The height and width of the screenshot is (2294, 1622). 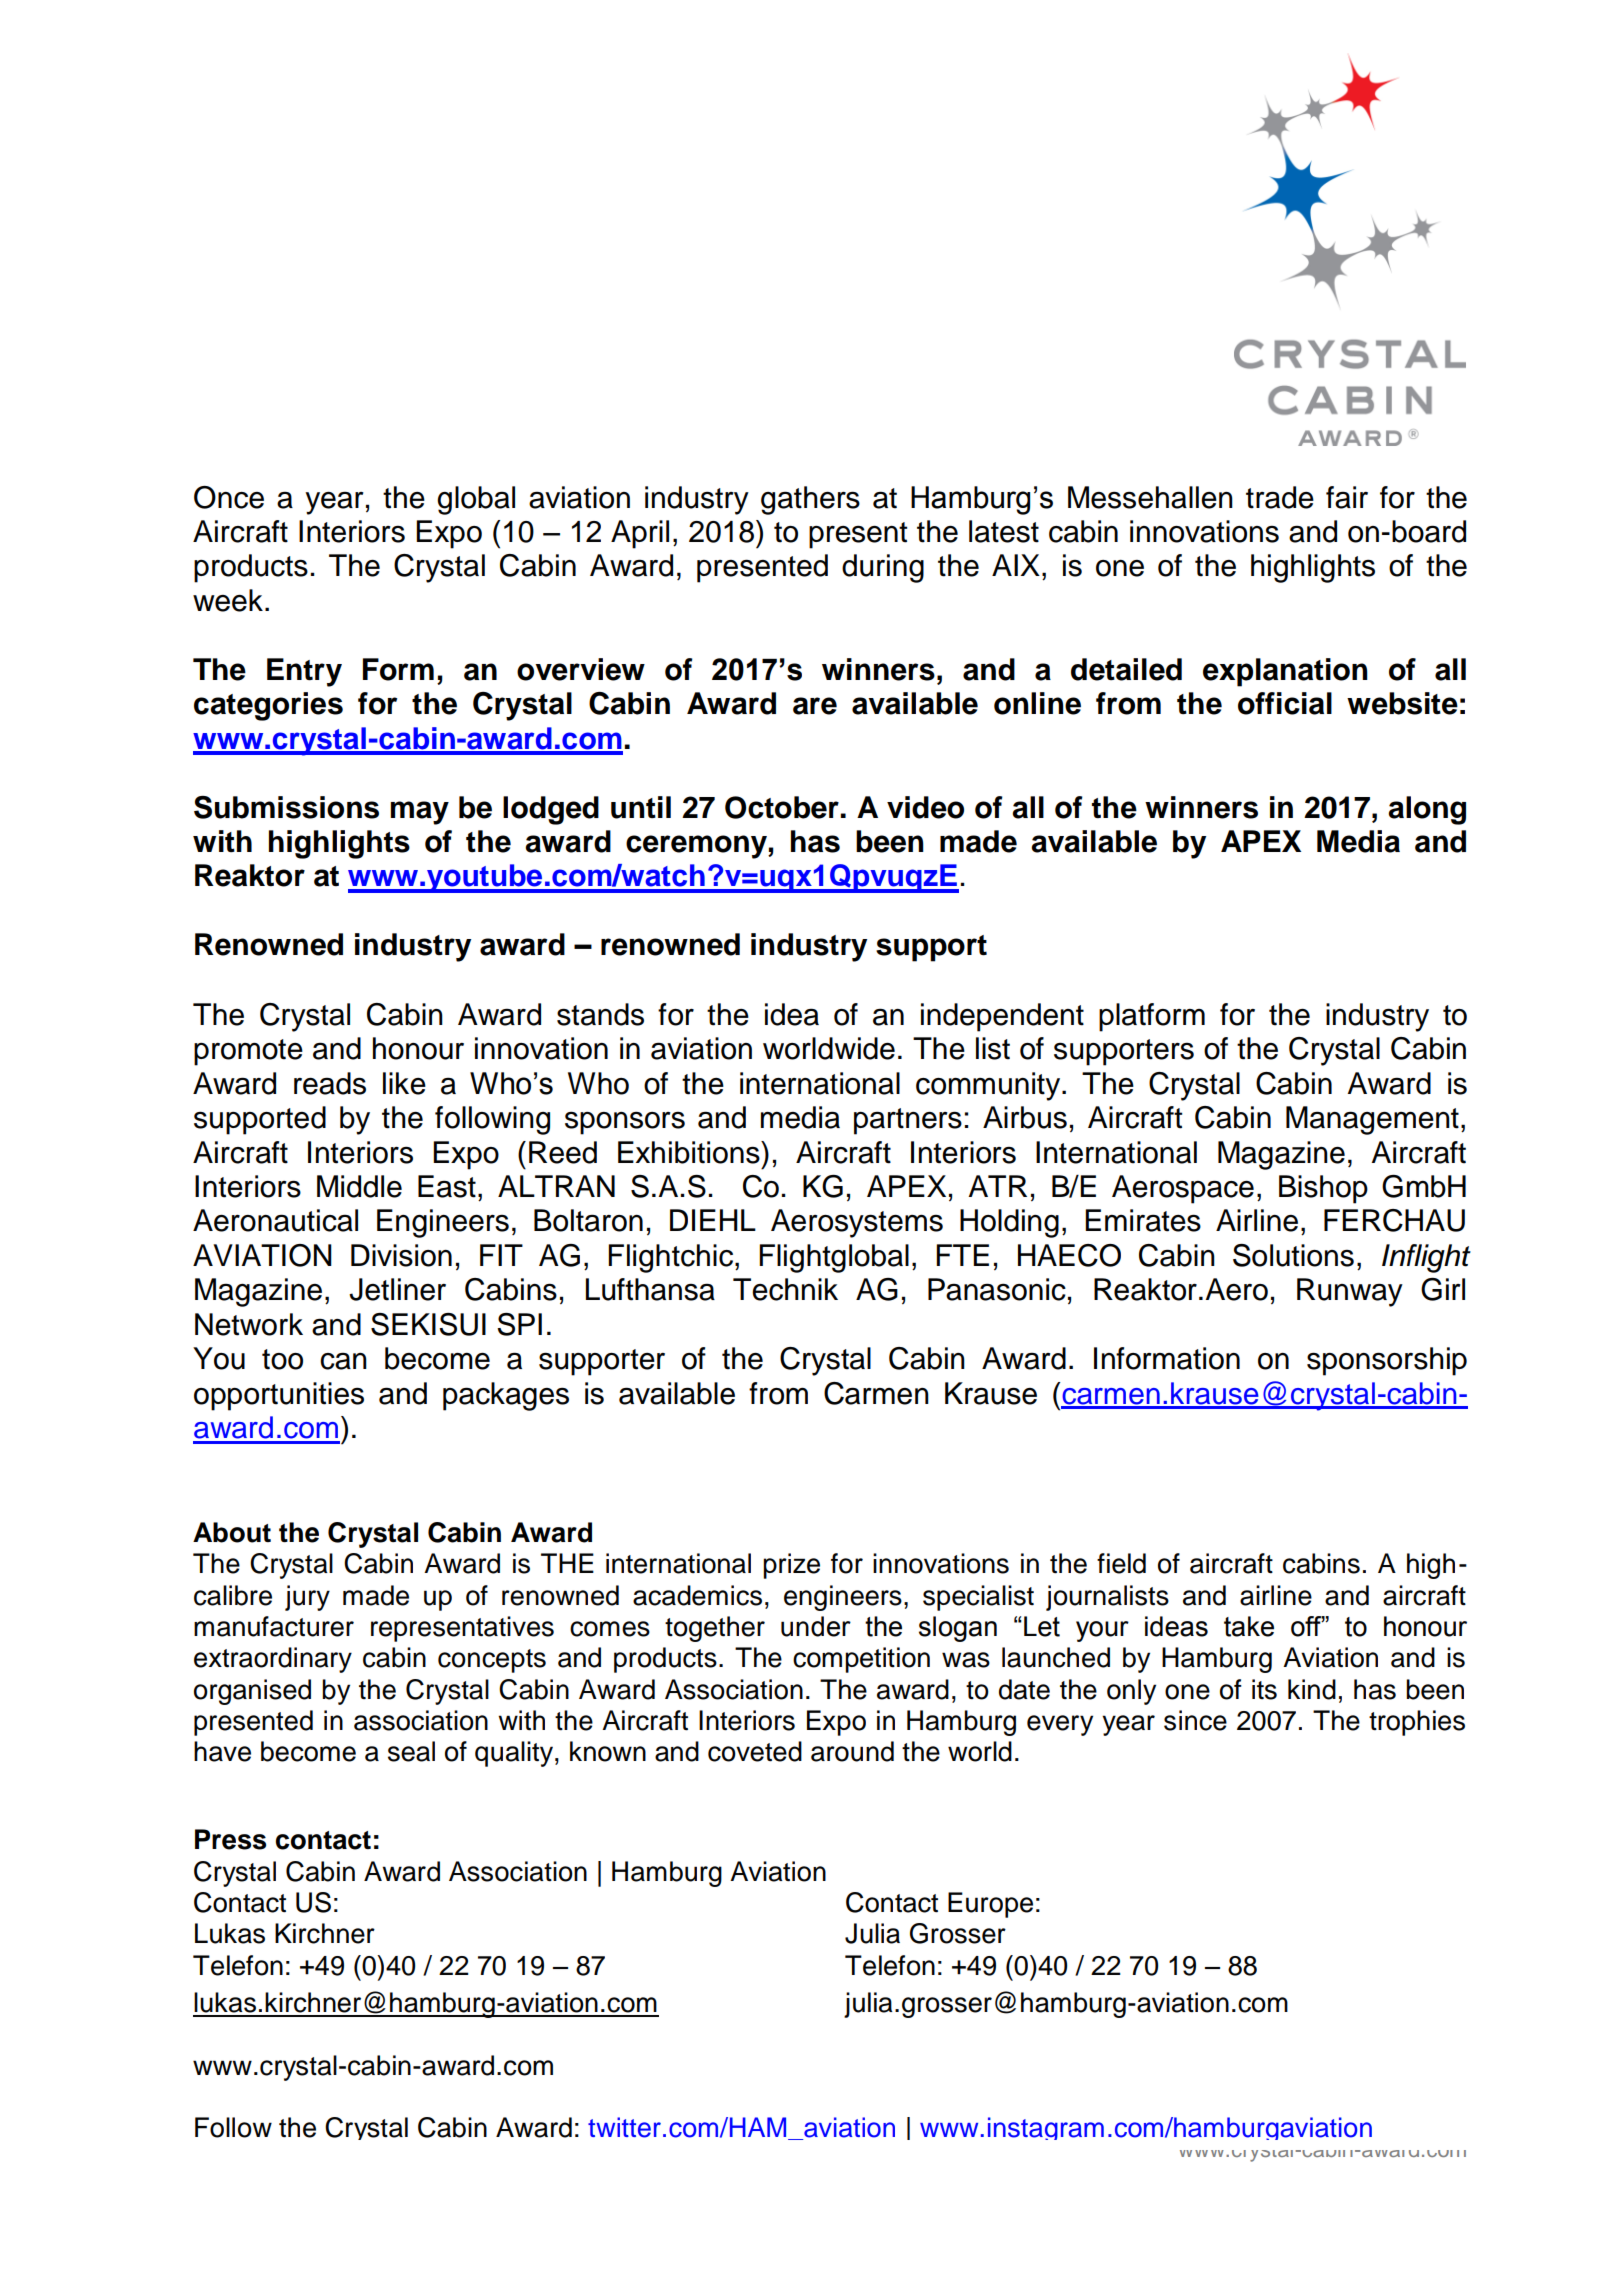 I want to click on Solutions, so click(x=1293, y=1255).
